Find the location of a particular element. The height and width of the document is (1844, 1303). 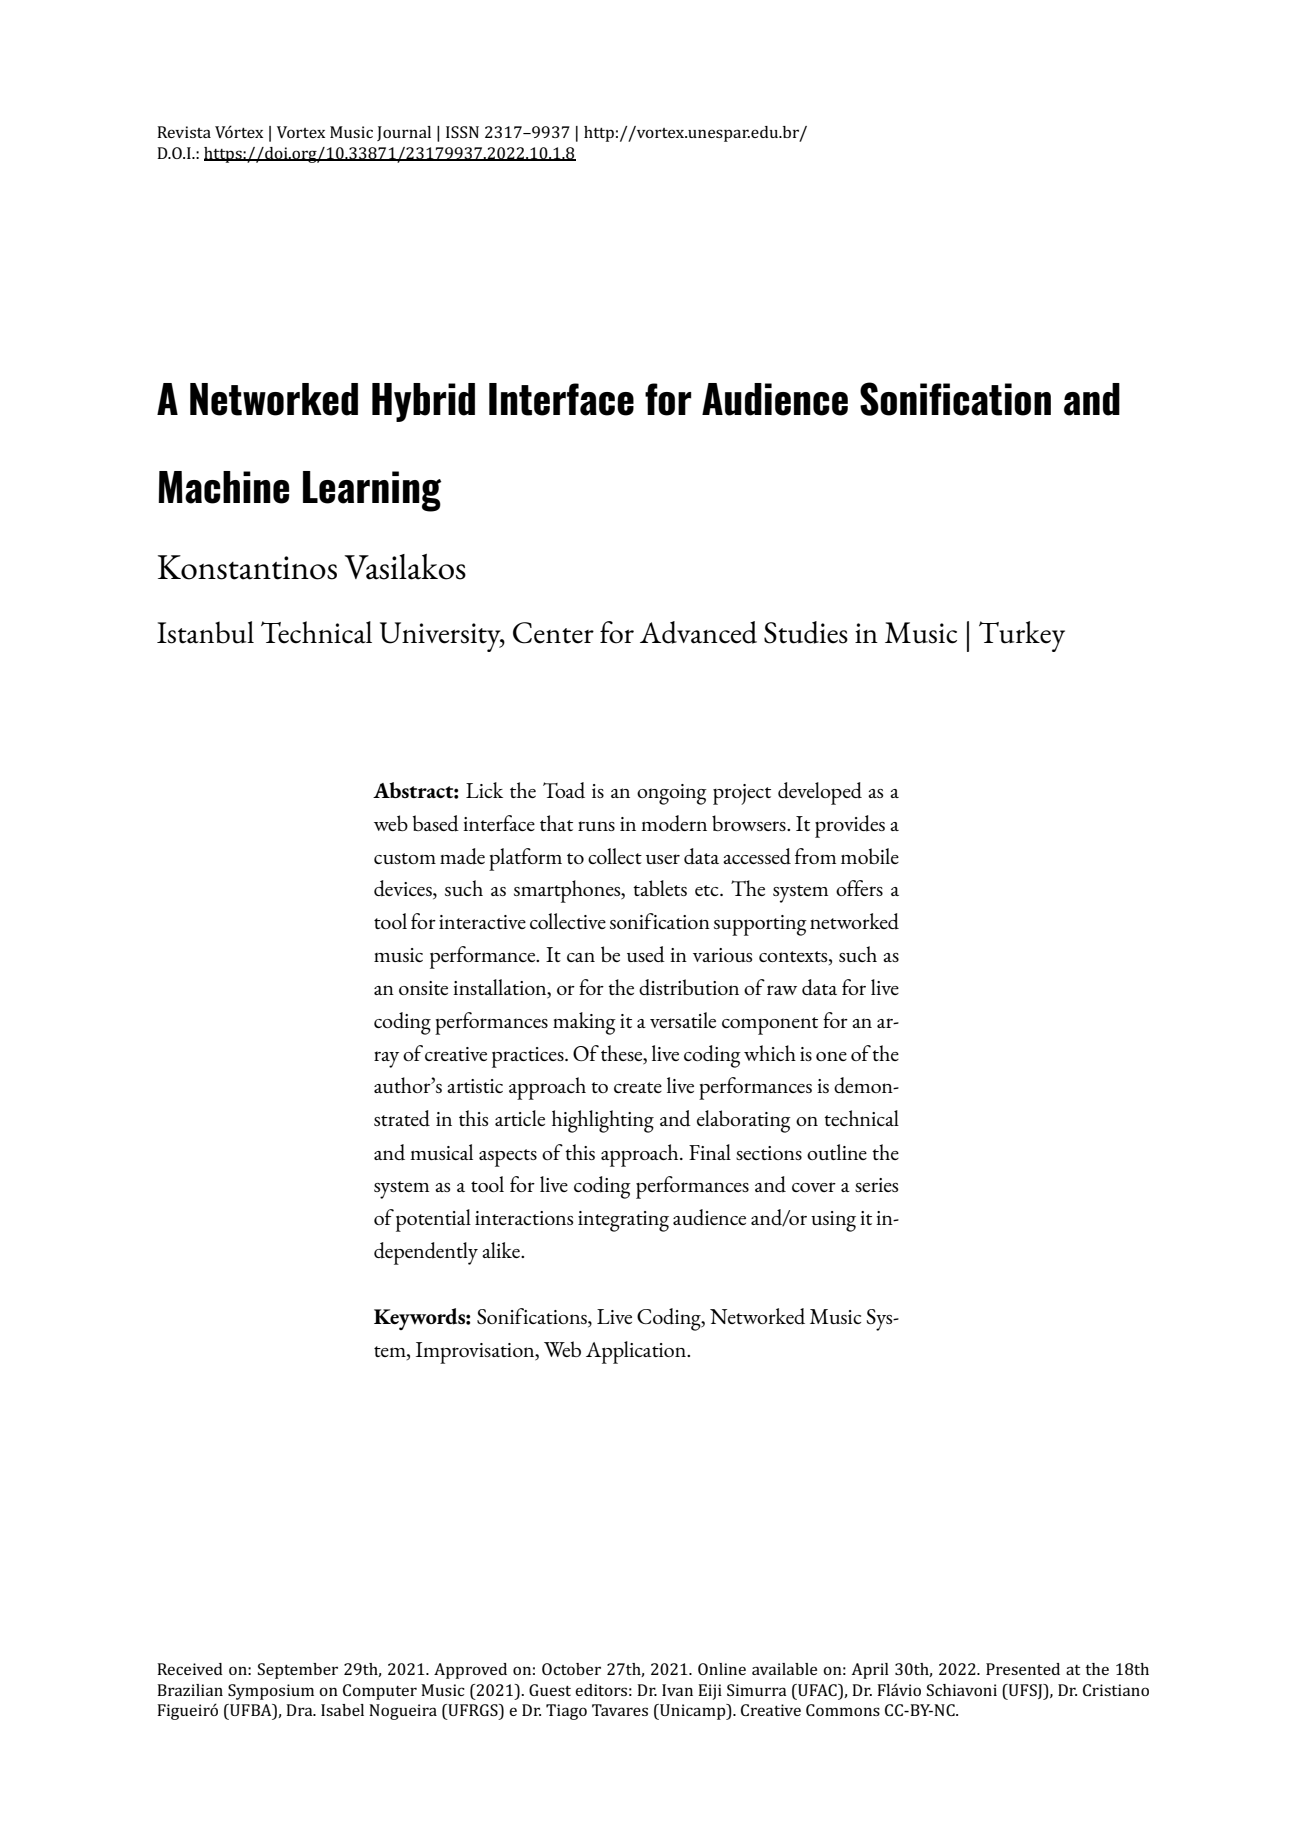

September is located at coordinates (298, 1671).
